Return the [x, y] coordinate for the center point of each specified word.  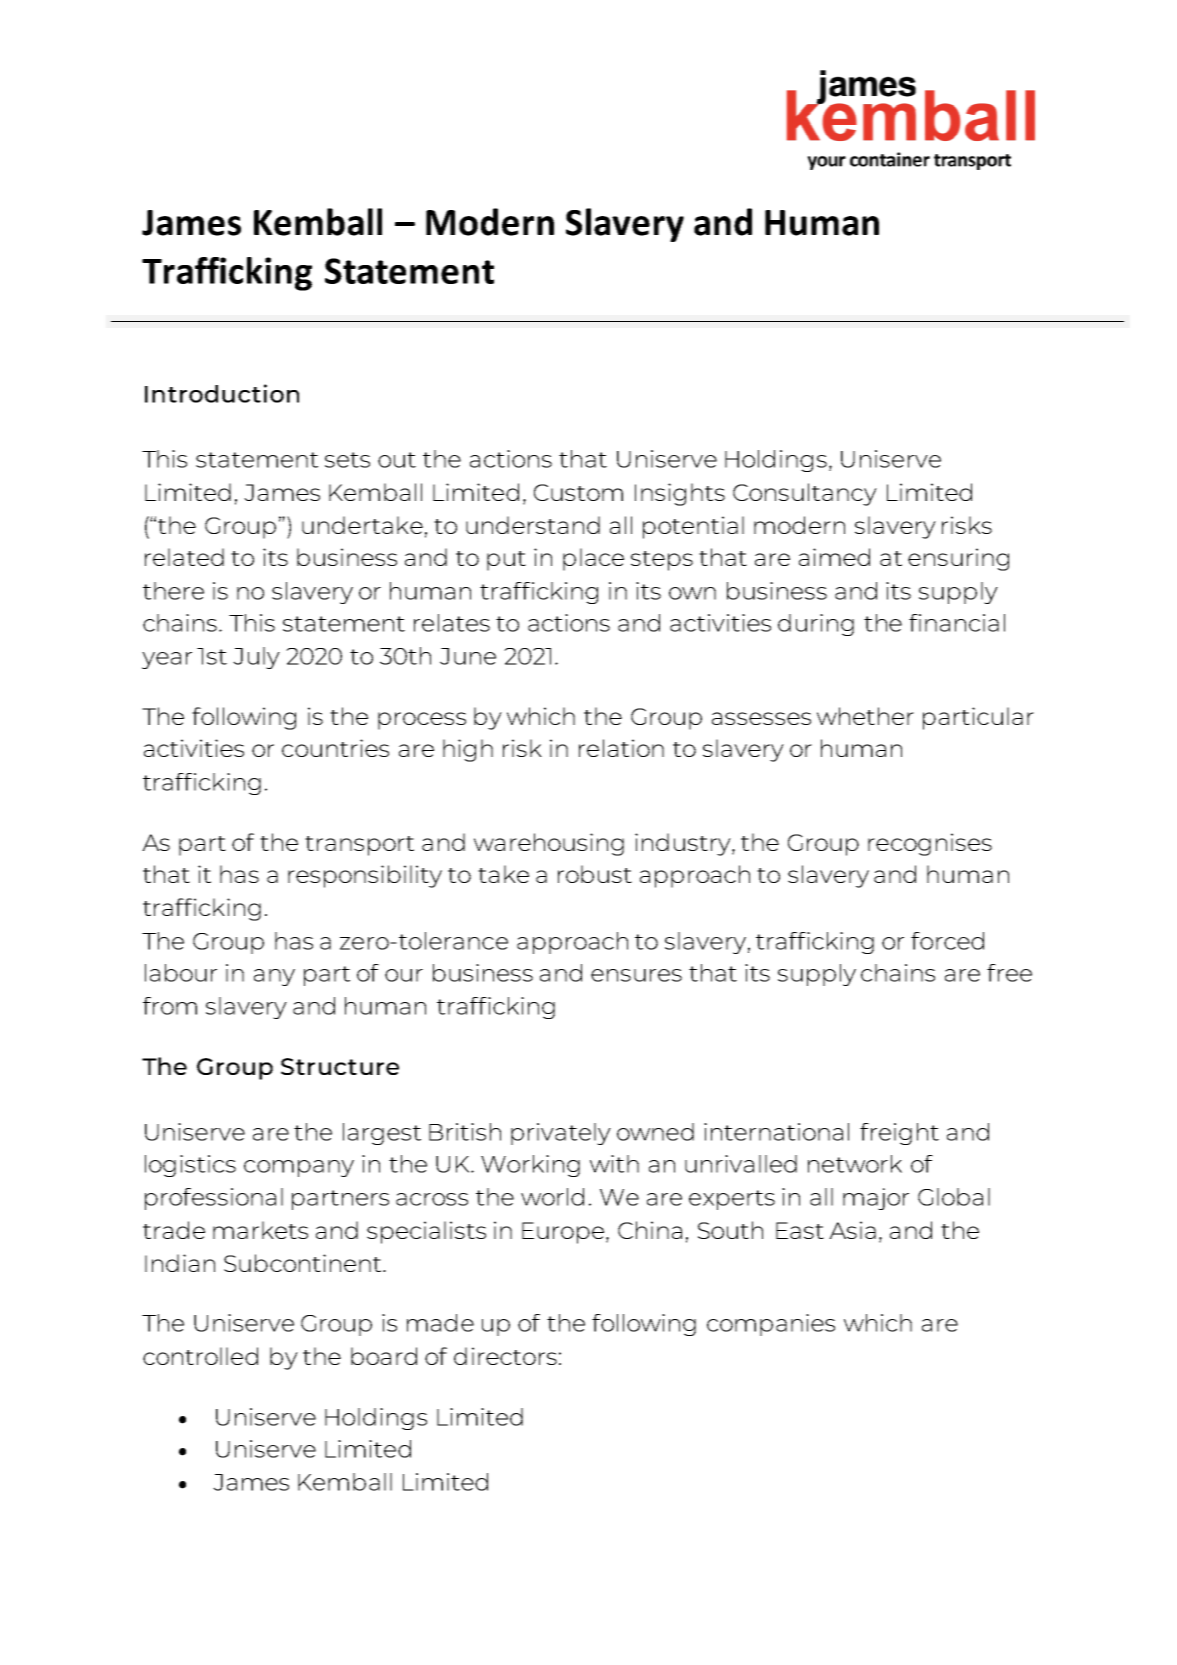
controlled [200, 1356]
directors [505, 1356]
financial [957, 623]
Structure [340, 1066]
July [256, 658]
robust [595, 874]
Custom [578, 492]
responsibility [365, 876]
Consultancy [805, 494]
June [468, 656]
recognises [930, 844]
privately [561, 1134]
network [855, 1164]
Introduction [222, 393]
